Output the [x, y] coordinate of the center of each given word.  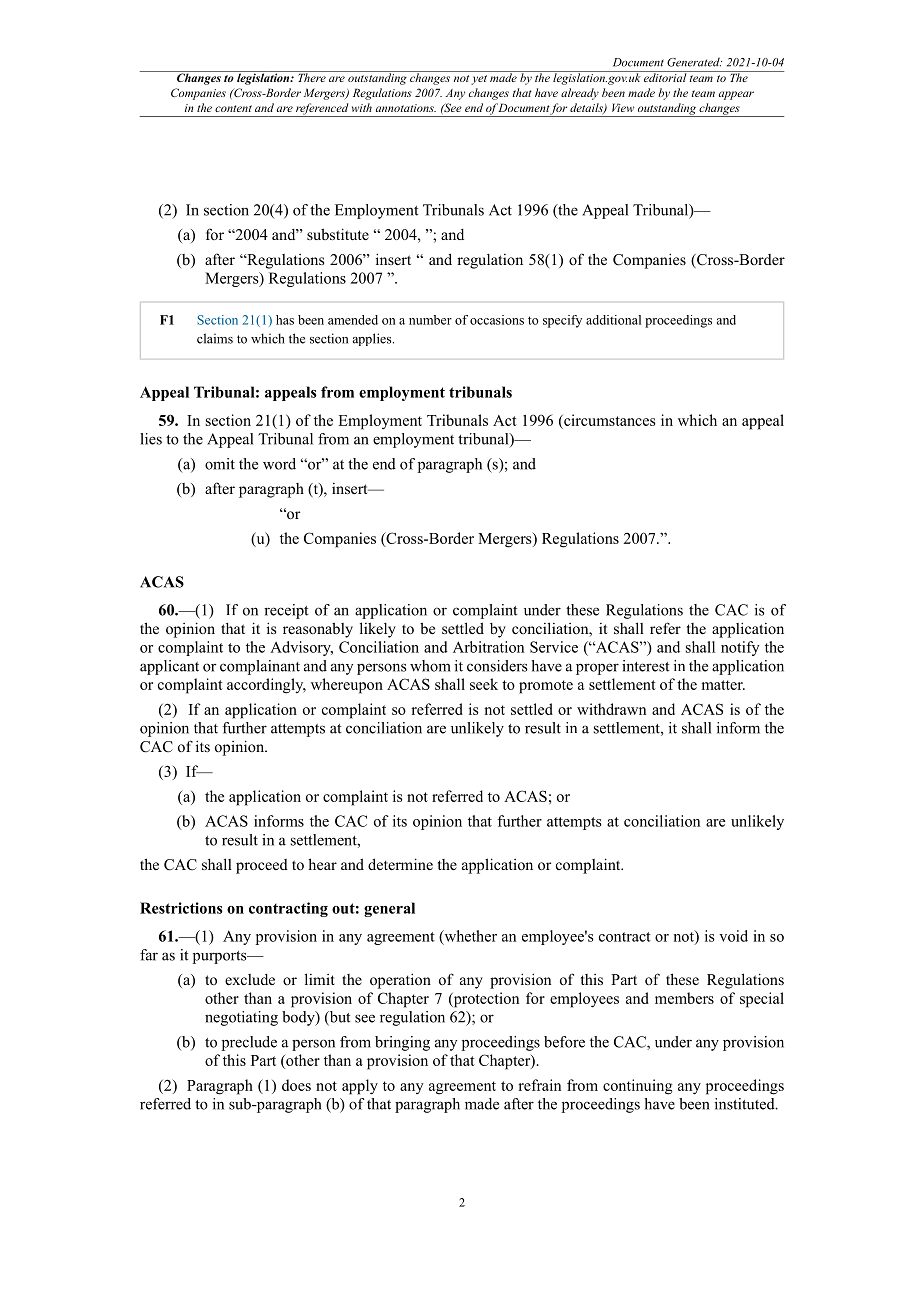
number [430, 320]
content [233, 108]
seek [484, 684]
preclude [249, 1043]
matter [723, 685]
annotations [406, 108]
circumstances [609, 420]
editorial [665, 76]
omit [220, 464]
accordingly [266, 686]
